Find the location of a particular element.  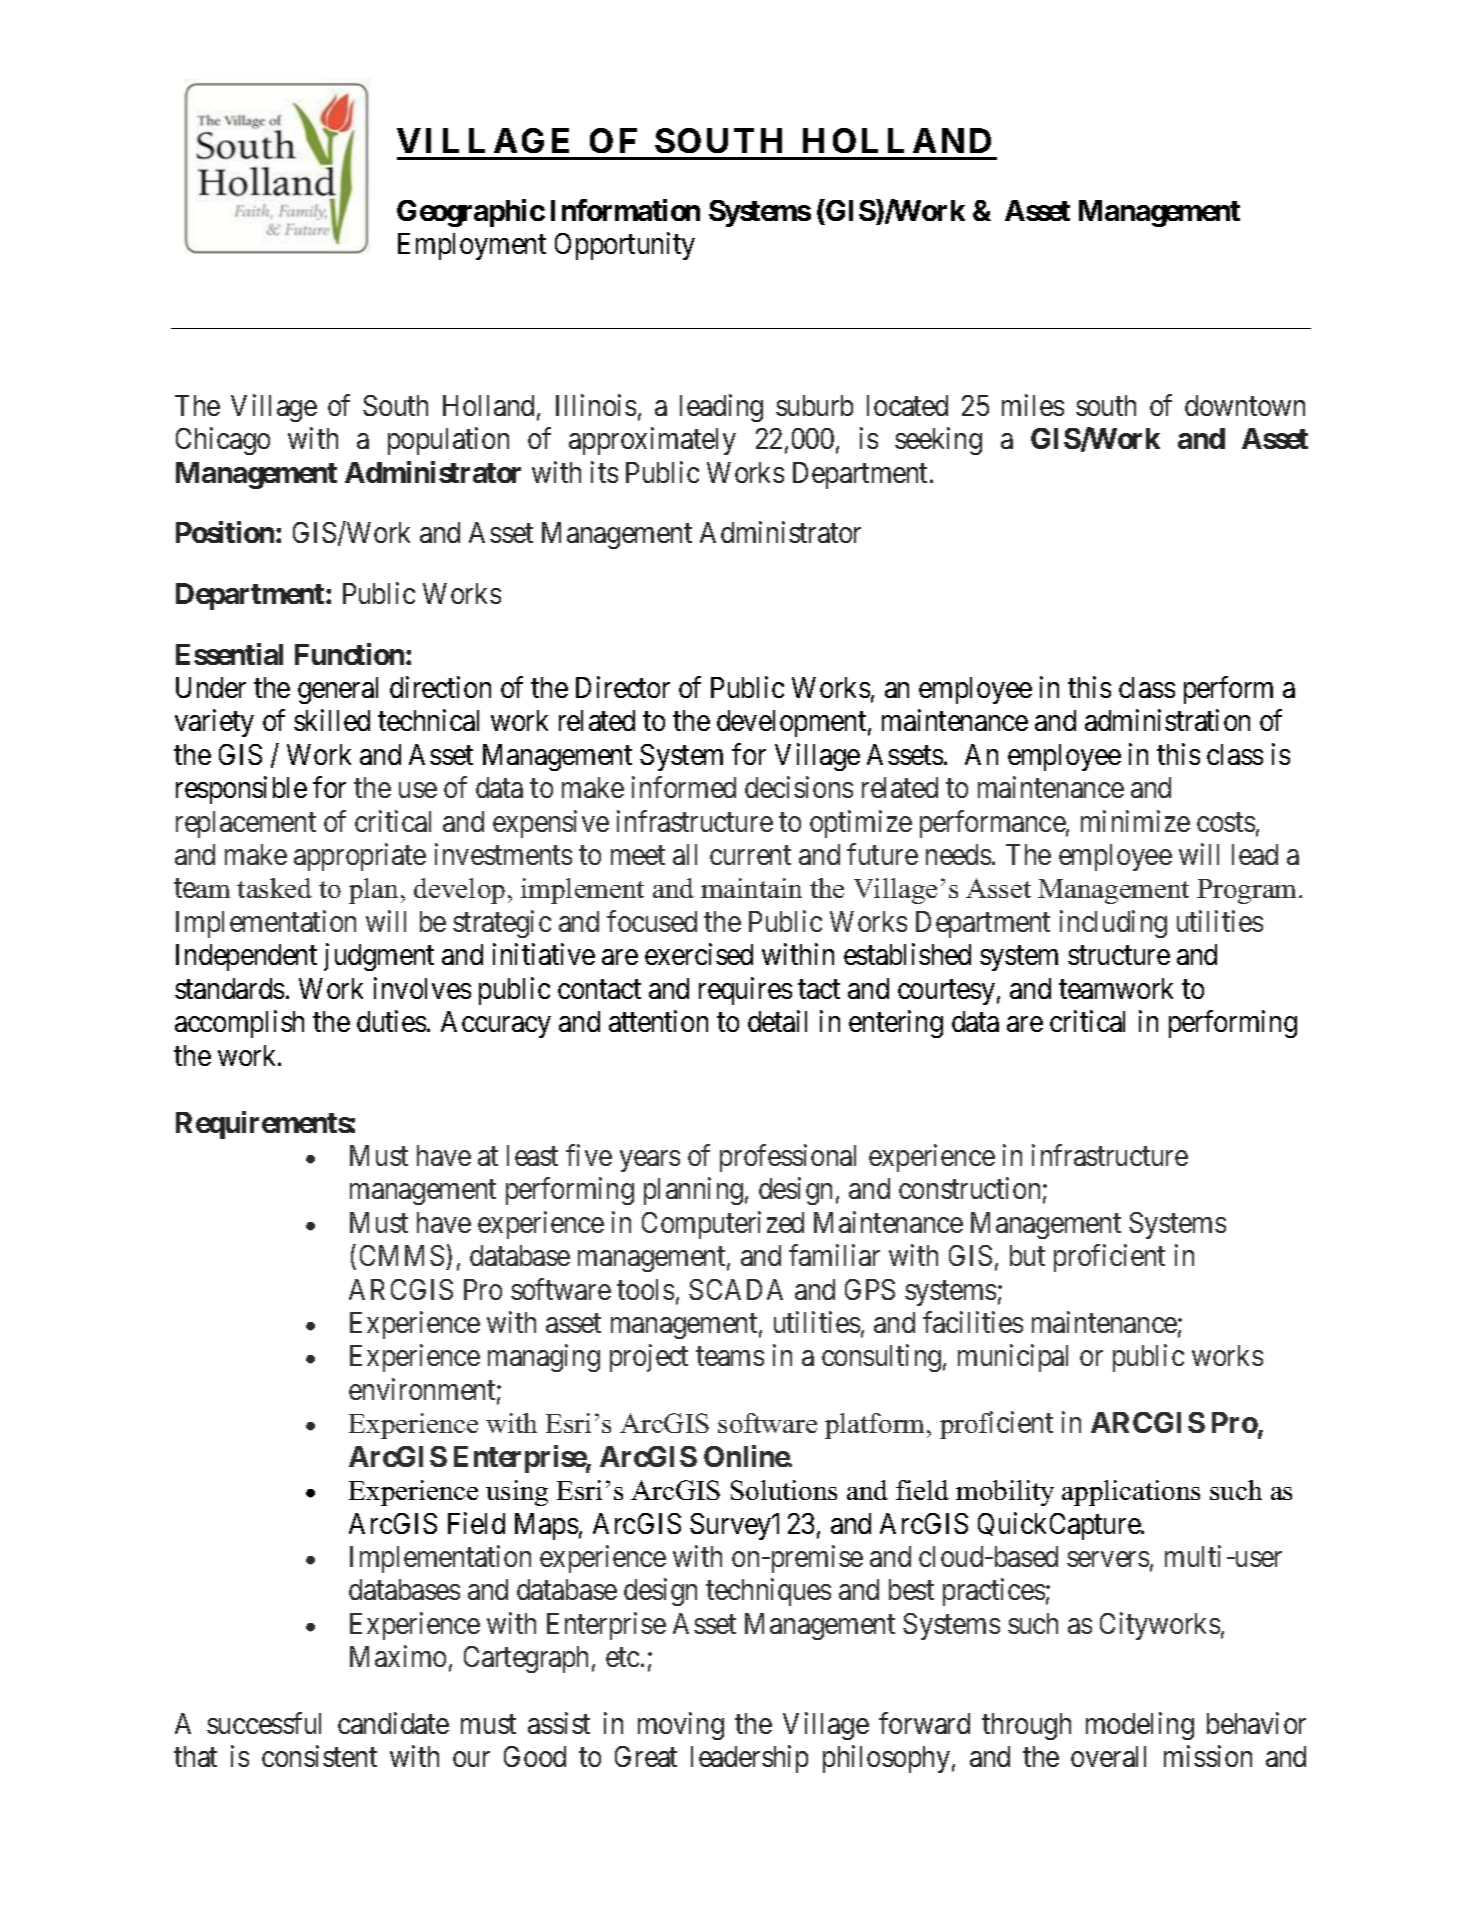

modeling is located at coordinates (1140, 1726).
